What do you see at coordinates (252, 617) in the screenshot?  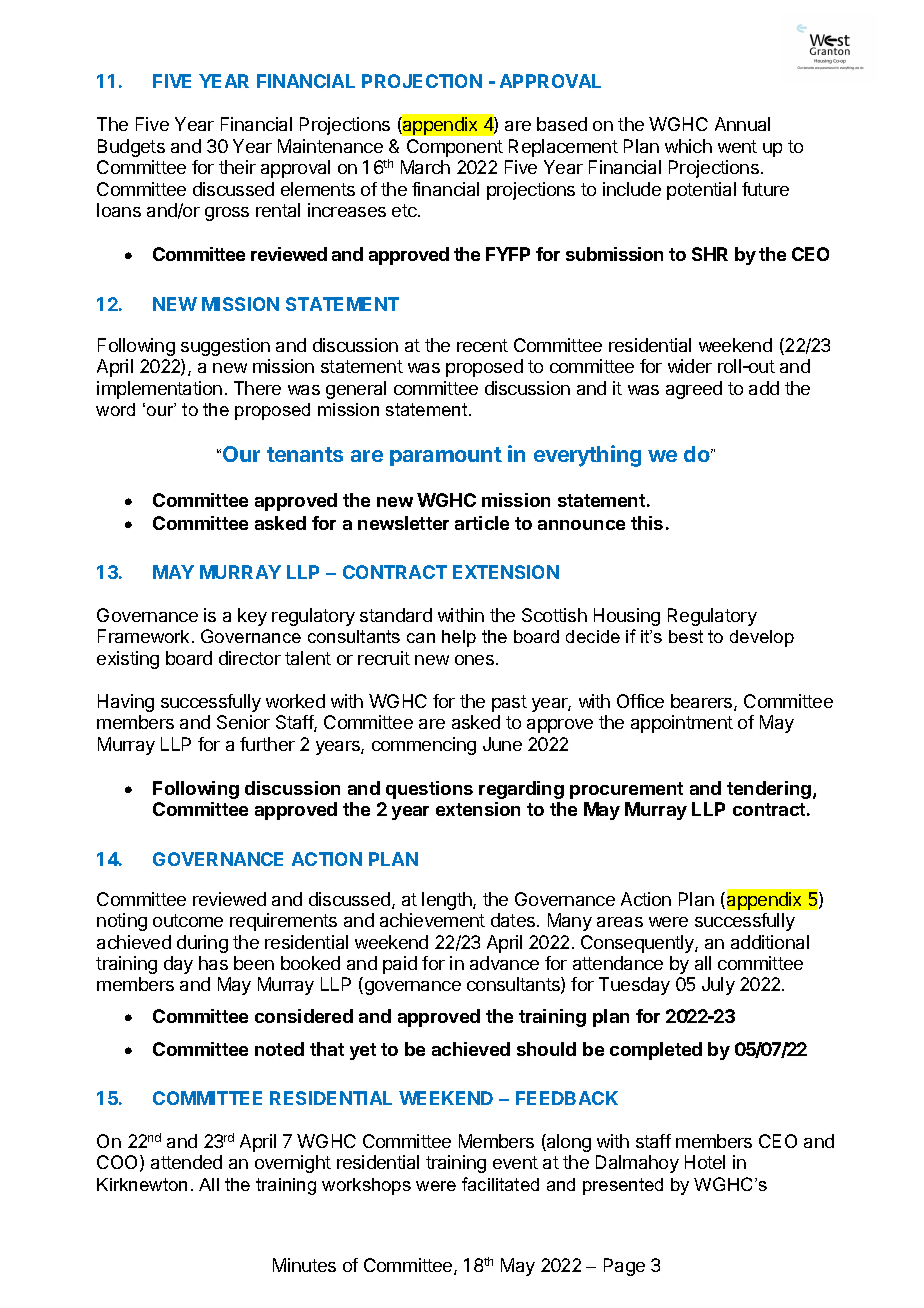 I see `key` at bounding box center [252, 617].
